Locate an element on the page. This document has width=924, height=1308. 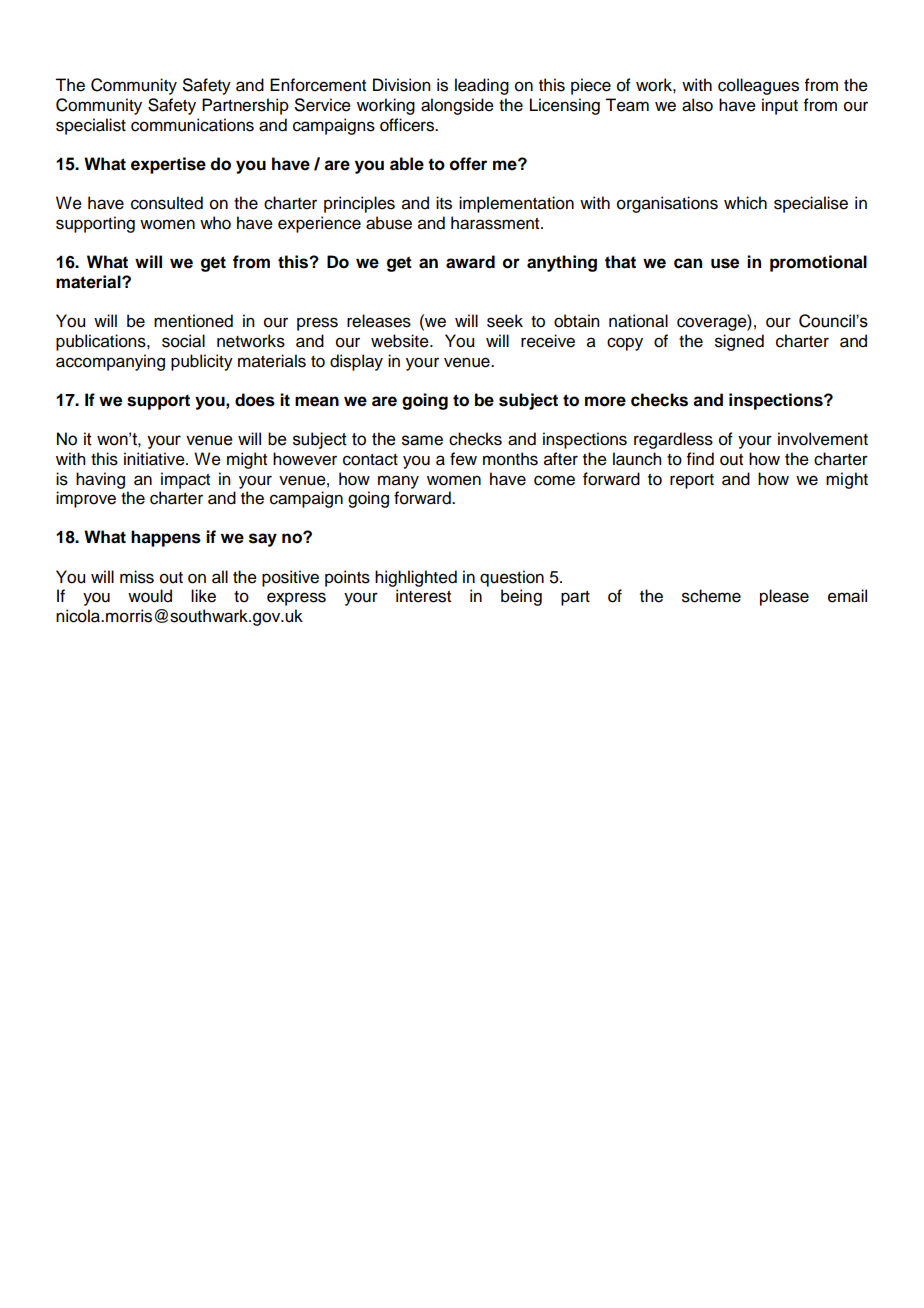
does is located at coordinates (255, 400).
